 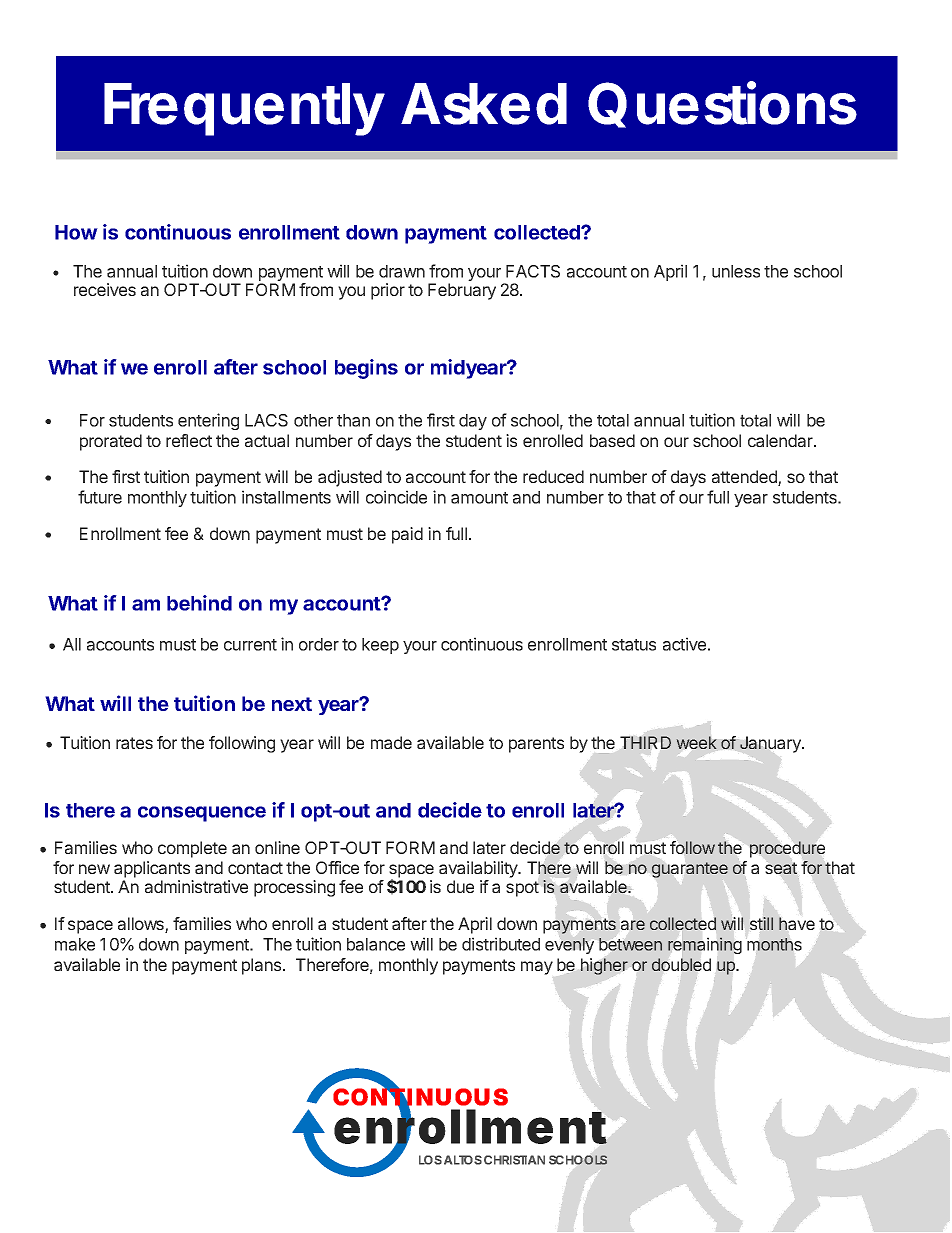 I want to click on plans, so click(x=263, y=966).
